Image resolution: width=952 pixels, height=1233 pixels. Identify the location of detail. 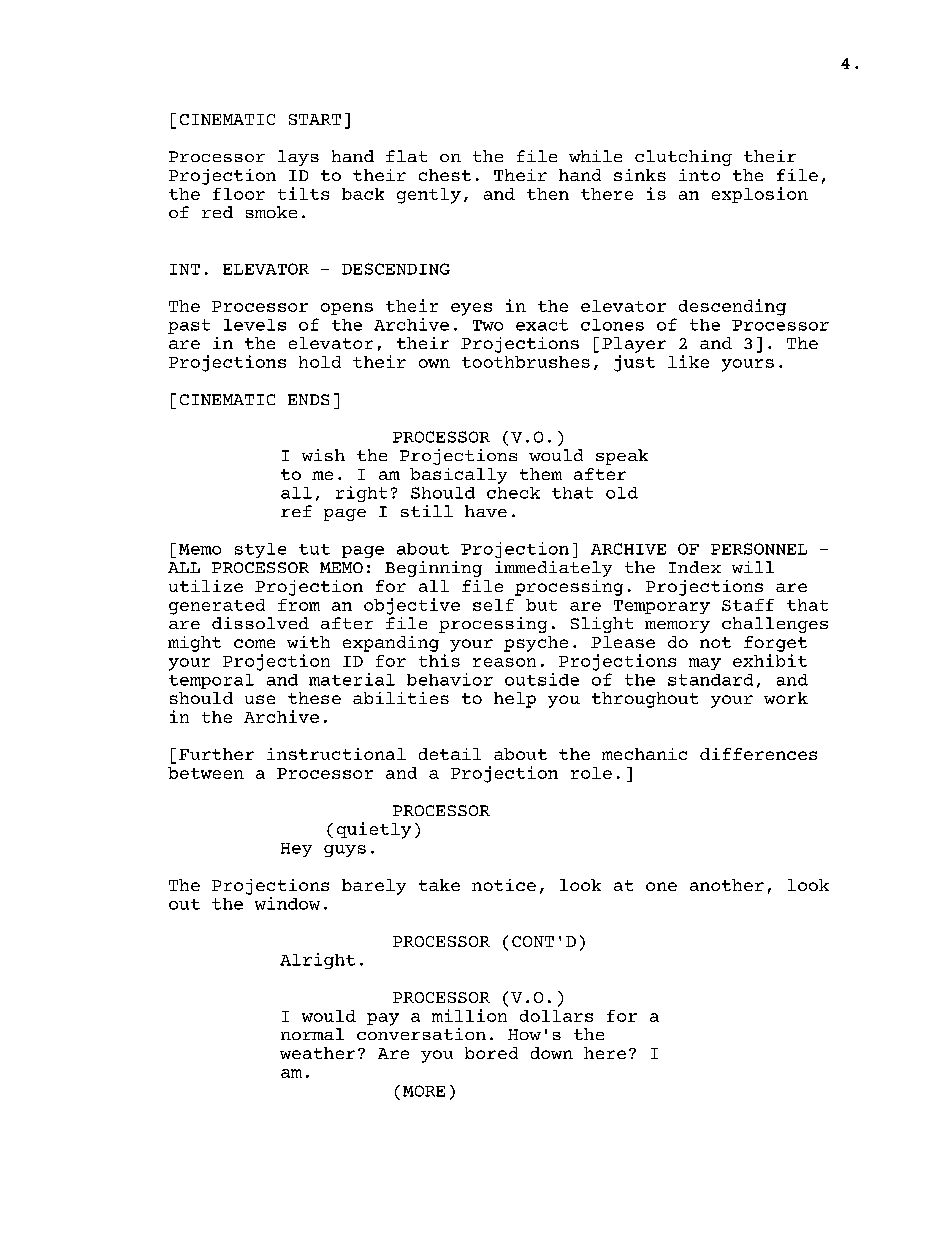
(450, 754).
